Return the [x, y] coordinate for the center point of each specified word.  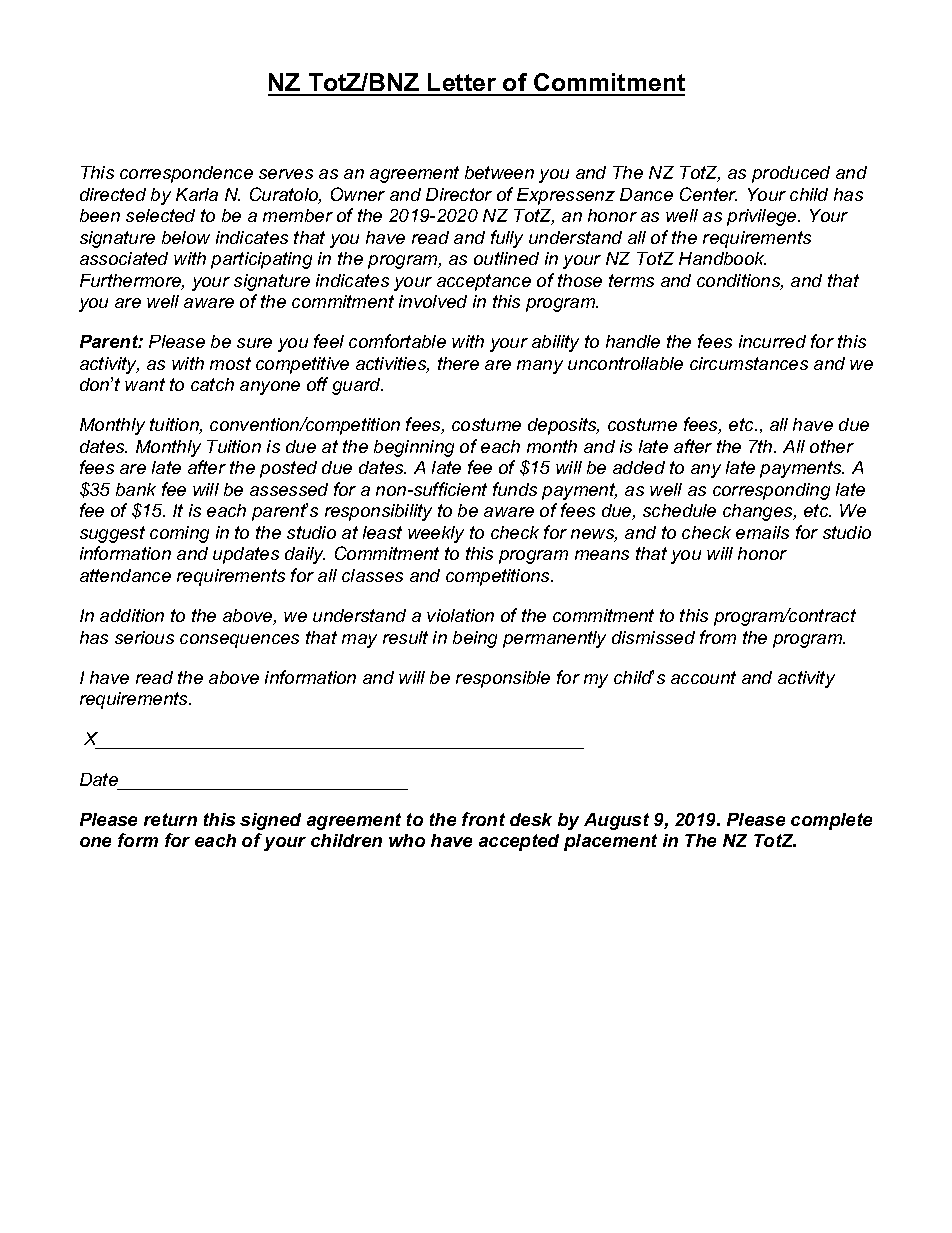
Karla [197, 194]
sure [254, 343]
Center [708, 194]
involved [433, 301]
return [170, 819]
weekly [436, 534]
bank [136, 489]
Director [459, 194]
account [703, 677]
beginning [414, 448]
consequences [239, 641]
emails [762, 532]
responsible [503, 679]
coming [179, 534]
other [832, 446]
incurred [772, 341]
